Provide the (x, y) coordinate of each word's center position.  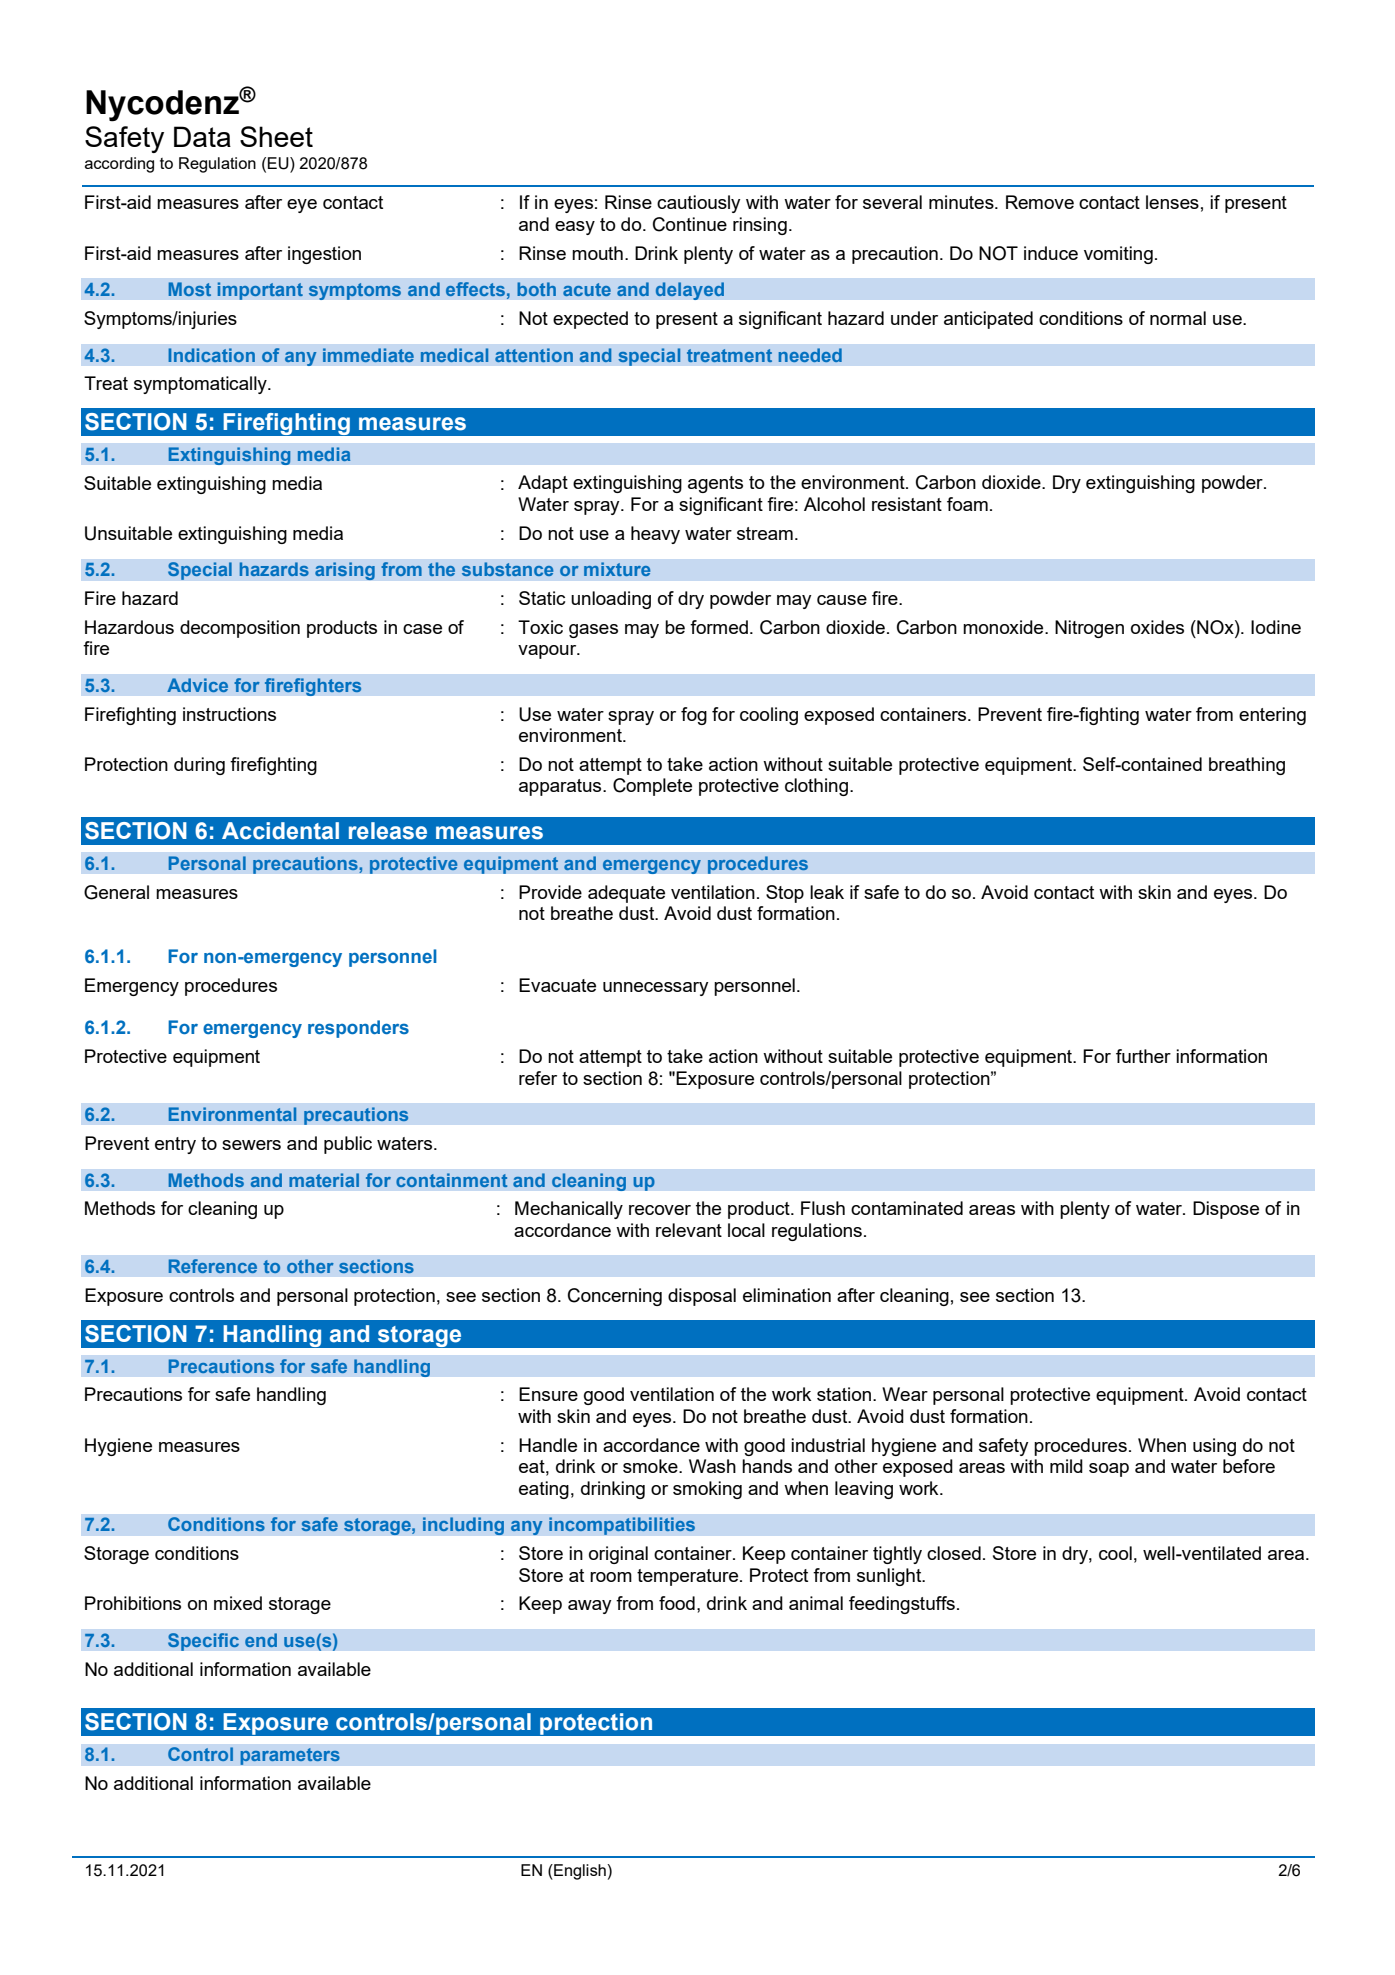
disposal (702, 1297)
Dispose (1226, 1210)
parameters (290, 1756)
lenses (1172, 202)
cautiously (699, 204)
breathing (1247, 766)
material (324, 1180)
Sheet (276, 136)
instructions (229, 714)
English (580, 1872)
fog (694, 716)
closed (954, 1553)
